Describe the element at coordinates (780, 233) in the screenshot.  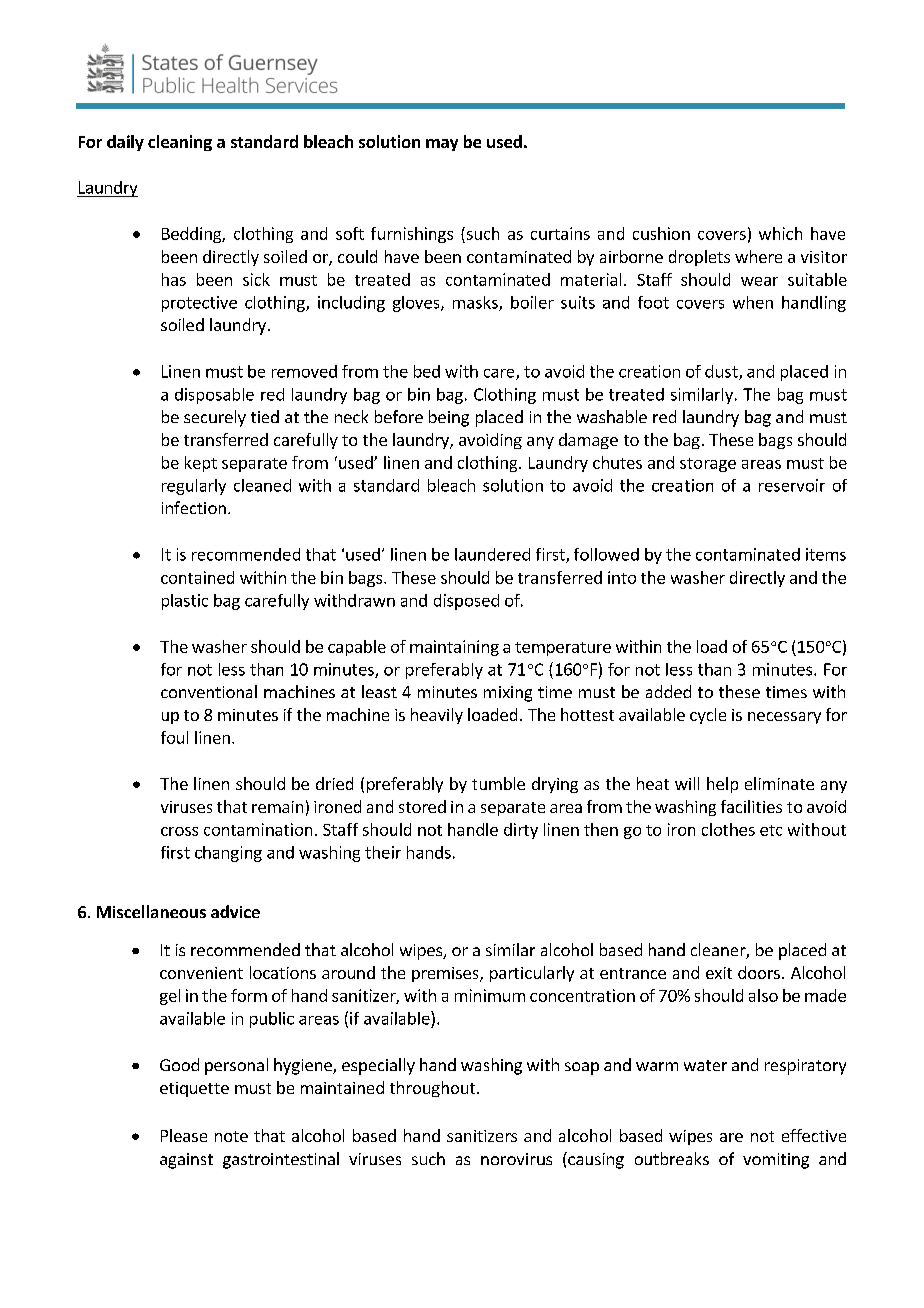
I see `which` at that location.
